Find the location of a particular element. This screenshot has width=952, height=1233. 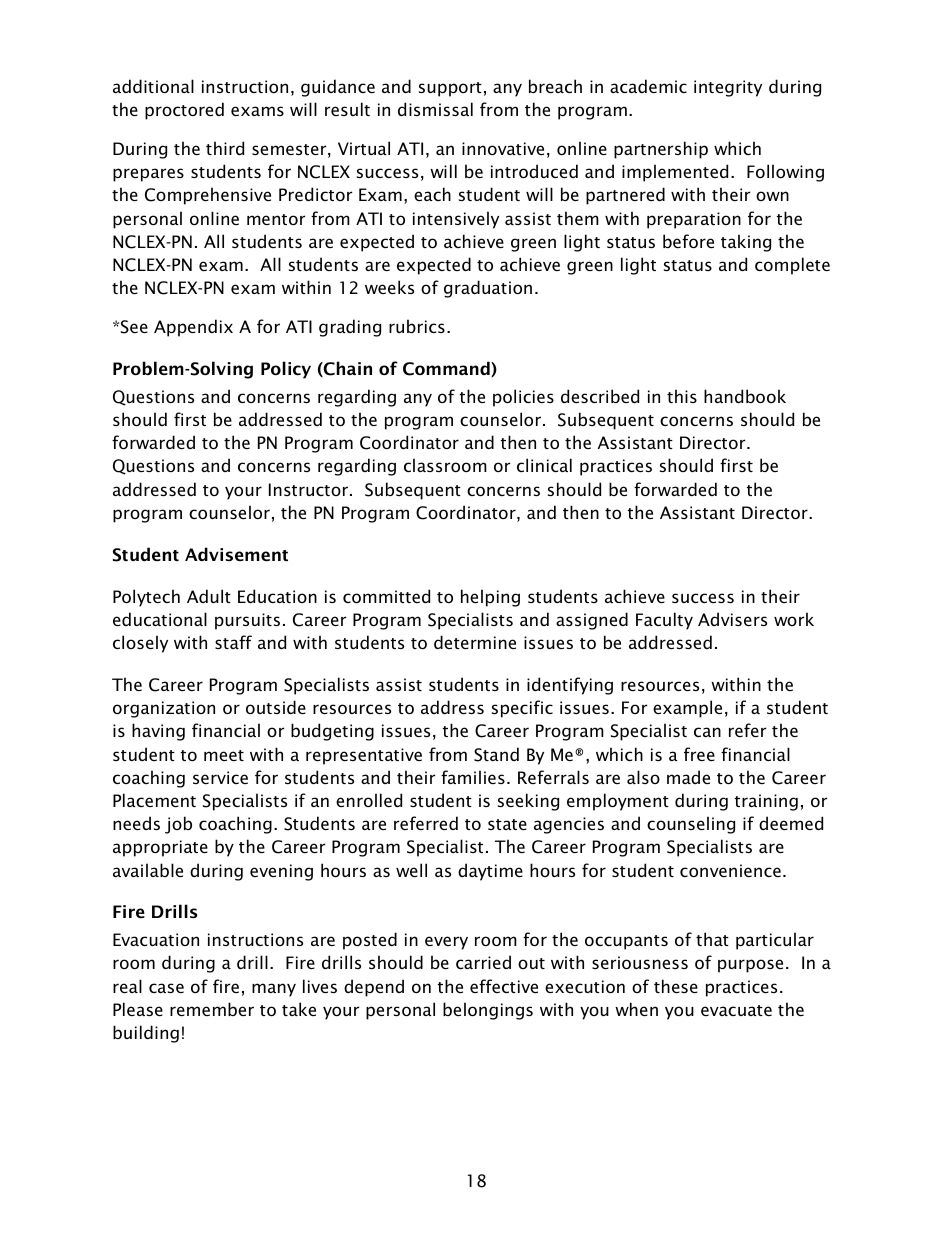

remember is located at coordinates (212, 1009).
